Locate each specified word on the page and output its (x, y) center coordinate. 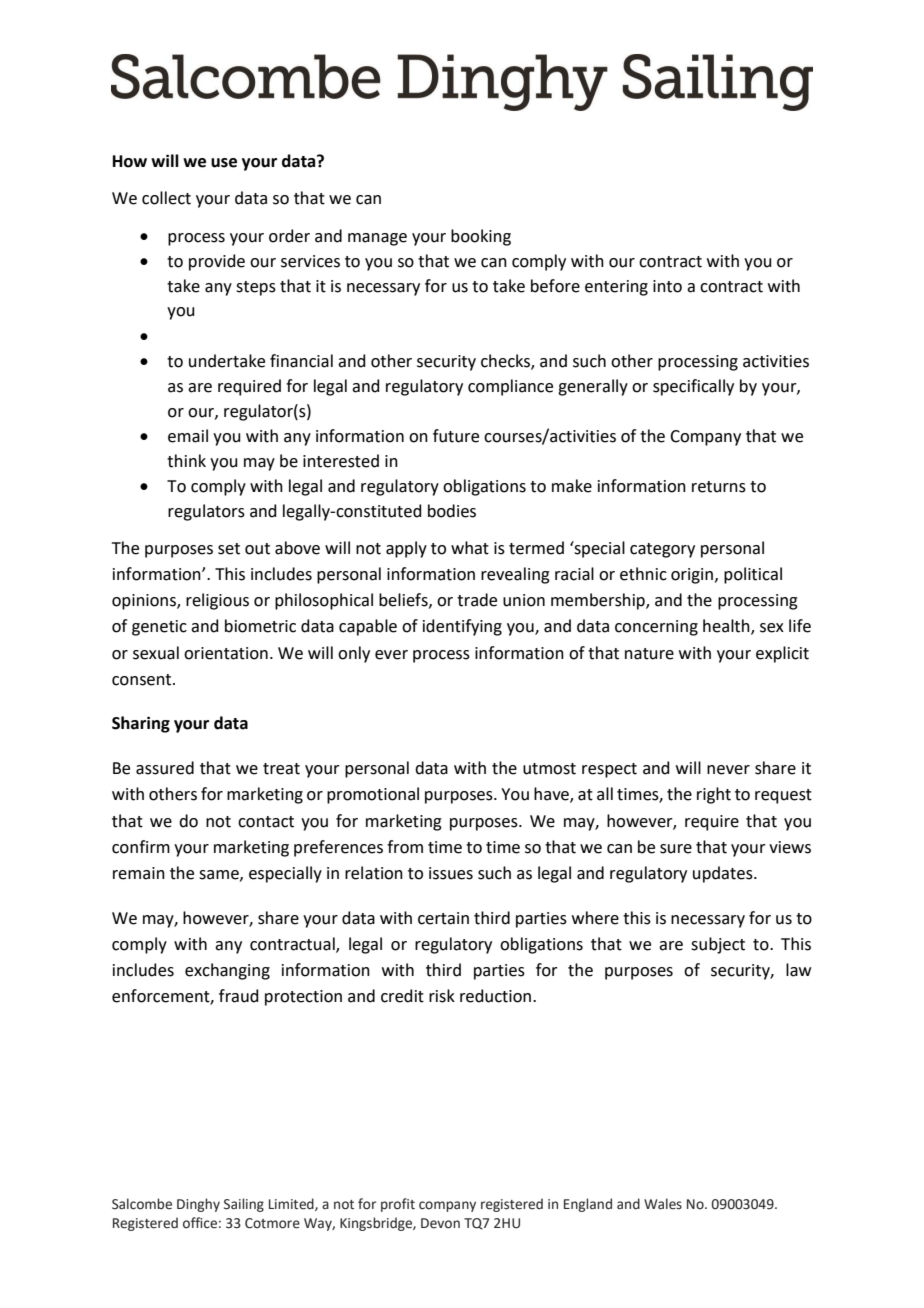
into (667, 286)
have (552, 795)
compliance (510, 387)
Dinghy (198, 1205)
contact (266, 822)
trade (477, 600)
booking (481, 237)
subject (718, 945)
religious (217, 601)
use (224, 163)
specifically (693, 387)
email (188, 436)
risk (442, 996)
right (714, 795)
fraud (239, 996)
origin (692, 576)
